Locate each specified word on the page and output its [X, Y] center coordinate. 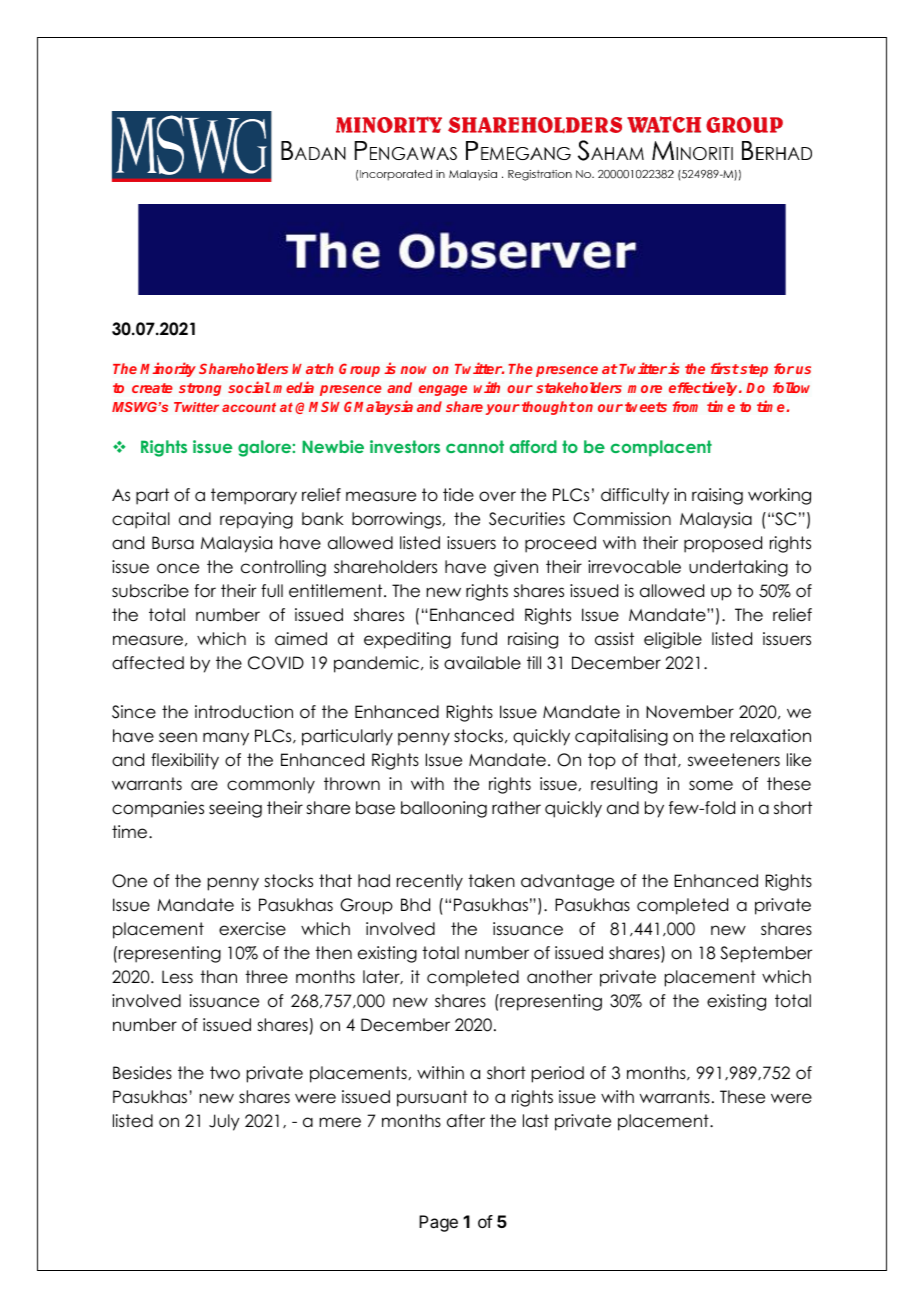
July [224, 1122]
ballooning [444, 809]
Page [438, 1223]
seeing [235, 809]
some [711, 785]
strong [200, 389]
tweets [646, 407]
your [503, 409]
